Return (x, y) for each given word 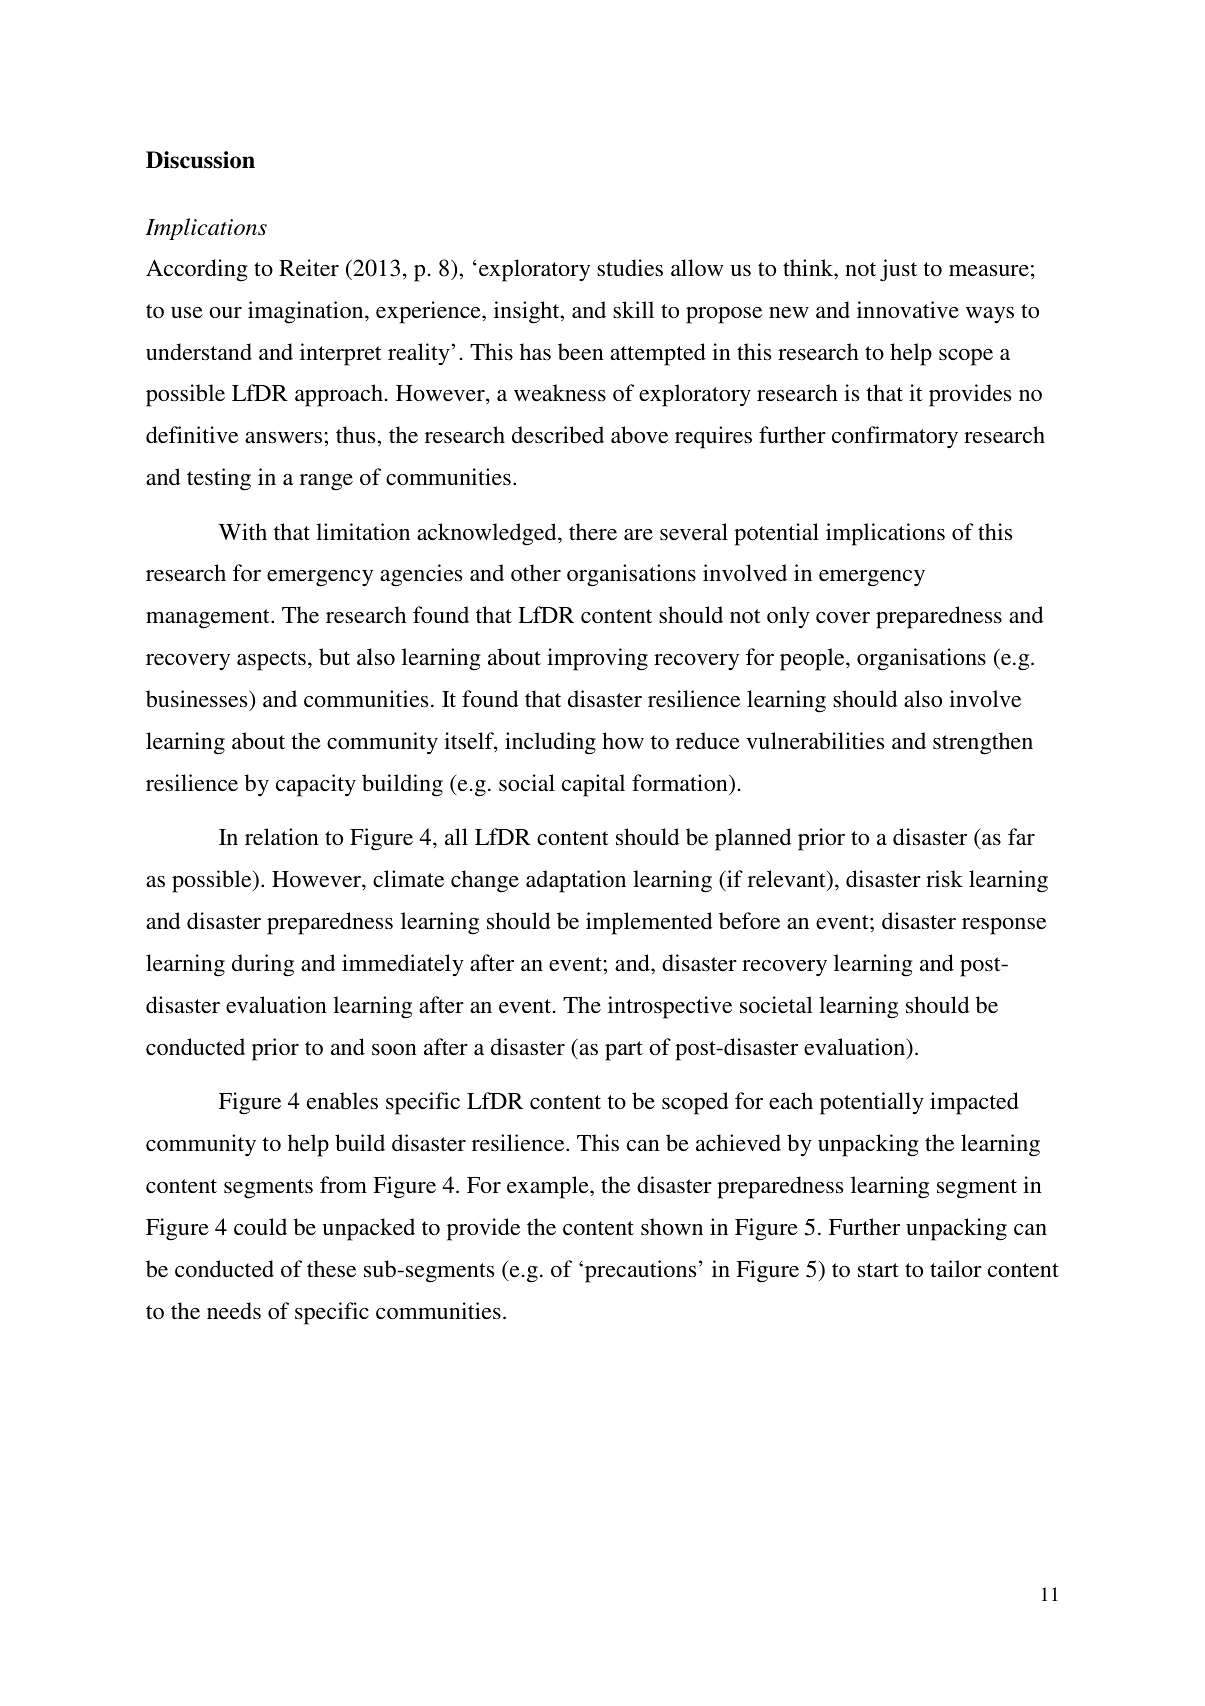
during (263, 965)
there (593, 531)
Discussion (200, 160)
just (898, 270)
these (331, 1269)
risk (944, 878)
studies (630, 268)
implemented (649, 923)
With (243, 531)
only (788, 617)
